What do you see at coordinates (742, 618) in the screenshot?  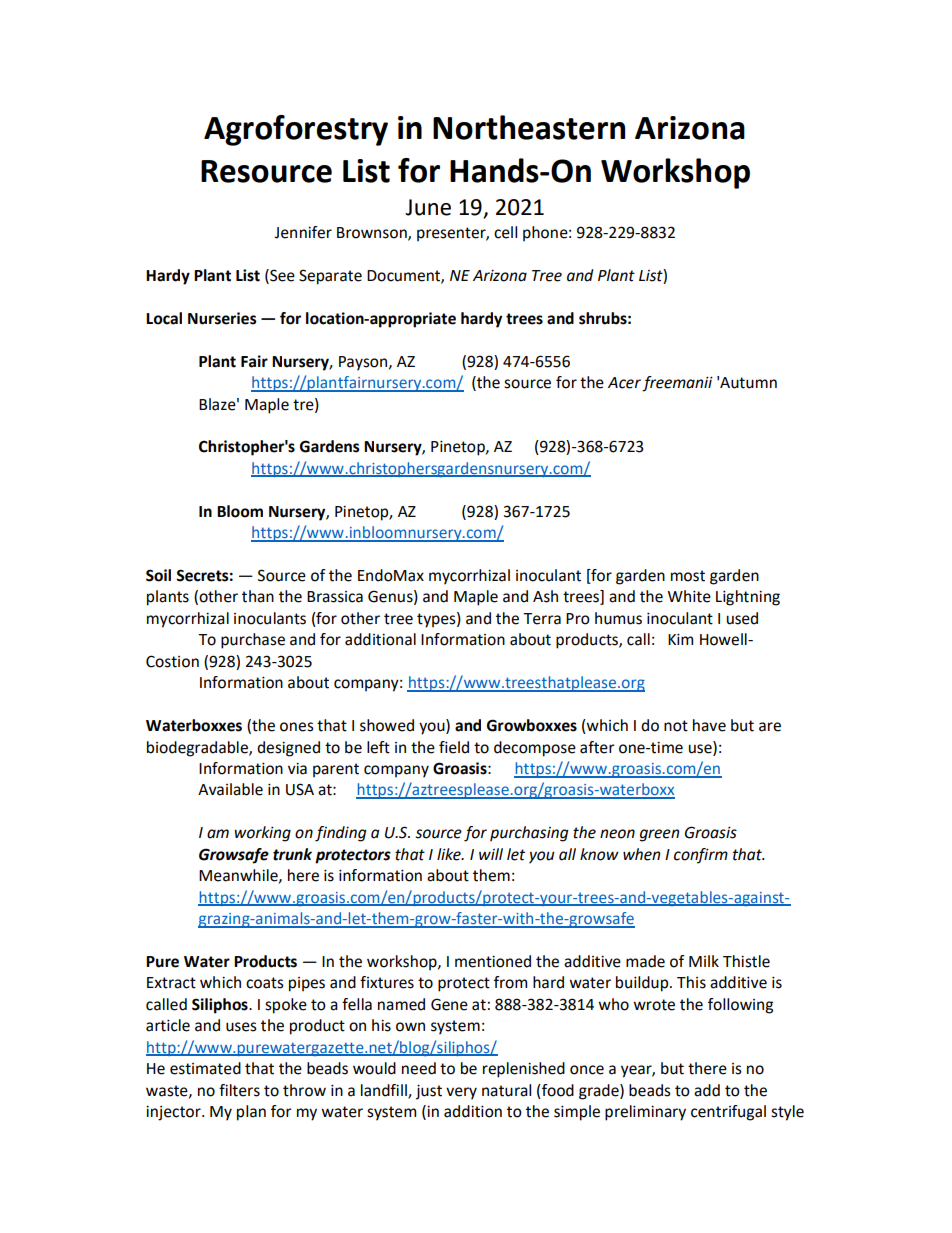 I see `used` at bounding box center [742, 618].
